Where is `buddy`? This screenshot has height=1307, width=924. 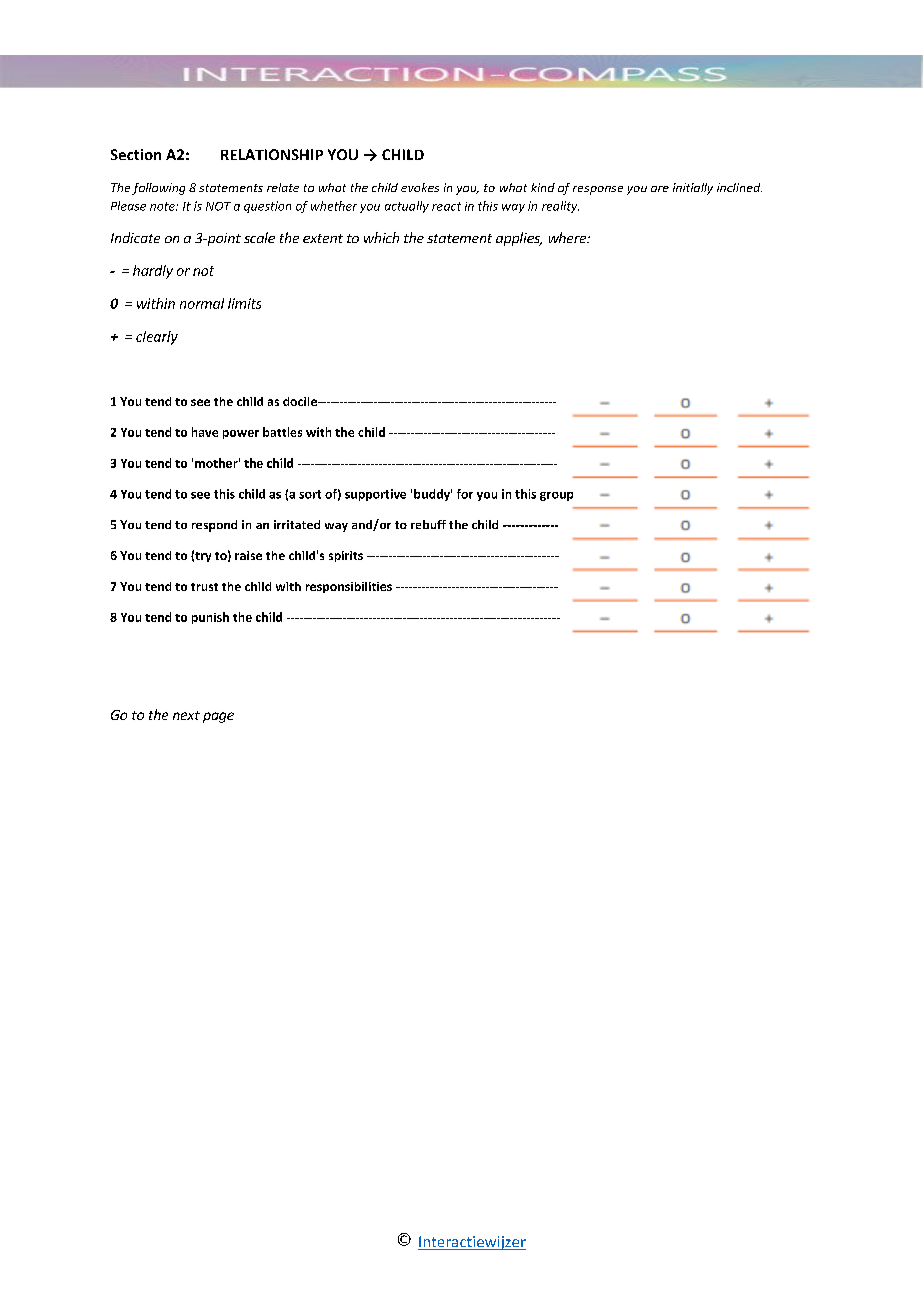 buddy is located at coordinates (433, 495).
